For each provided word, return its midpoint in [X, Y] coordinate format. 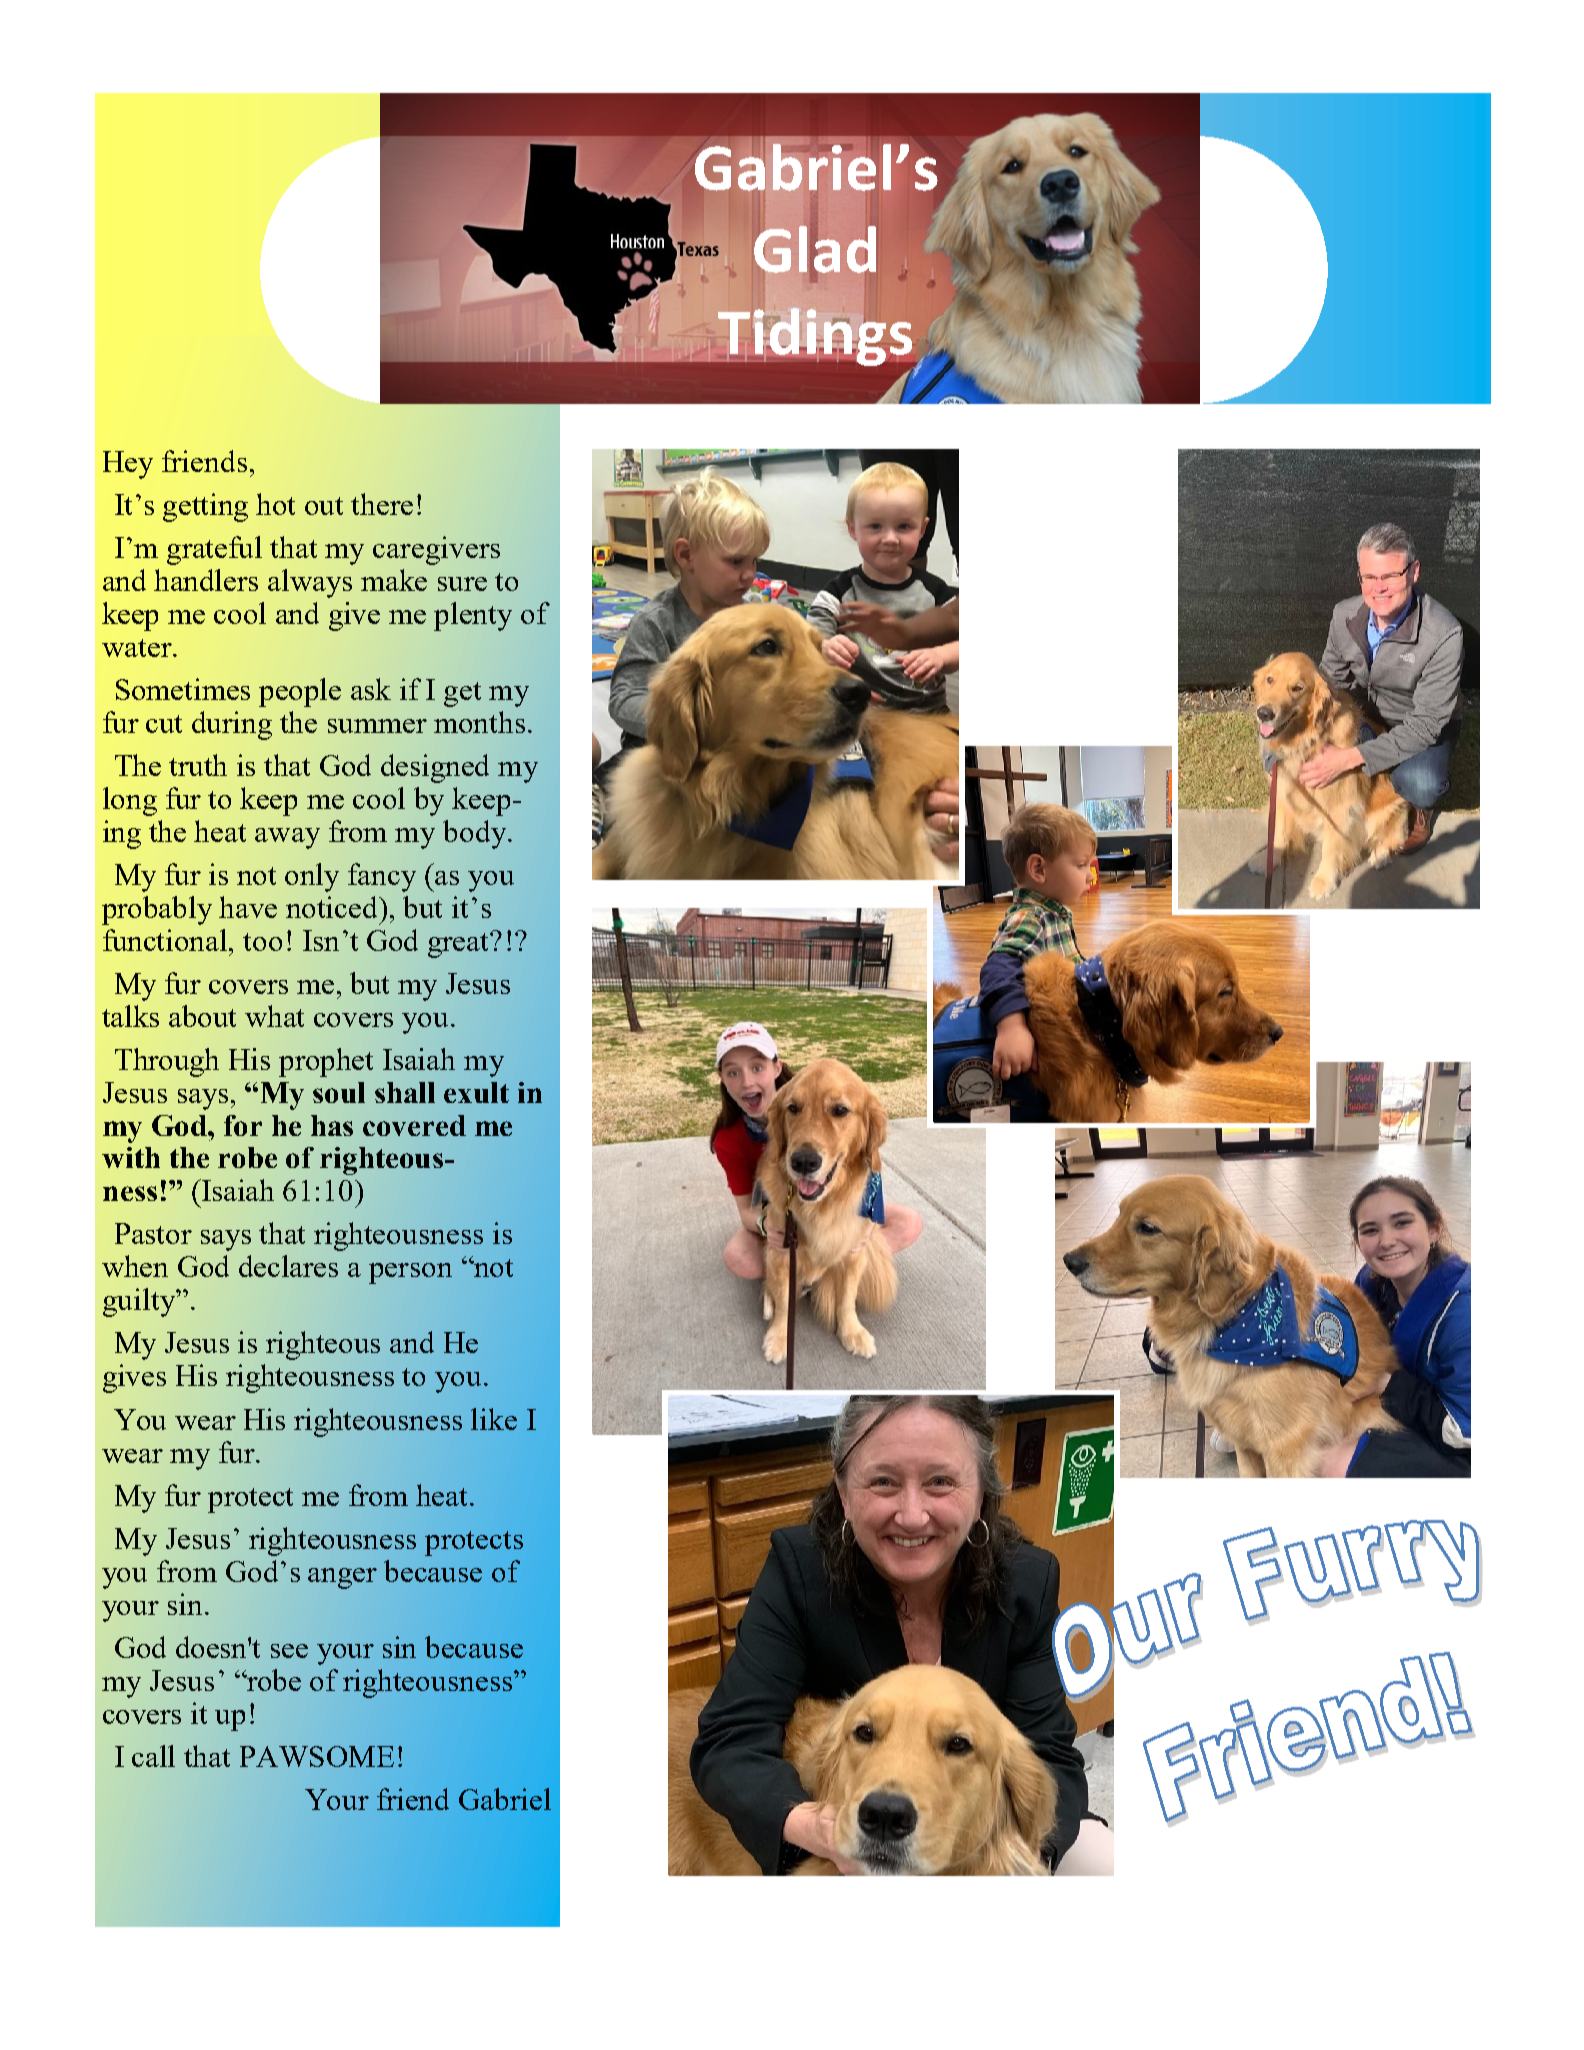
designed [435, 768]
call [153, 1756]
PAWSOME [317, 1756]
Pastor [153, 1233]
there [382, 504]
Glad [816, 249]
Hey [128, 465]
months [479, 722]
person [410, 1273]
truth [198, 765]
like [494, 1419]
